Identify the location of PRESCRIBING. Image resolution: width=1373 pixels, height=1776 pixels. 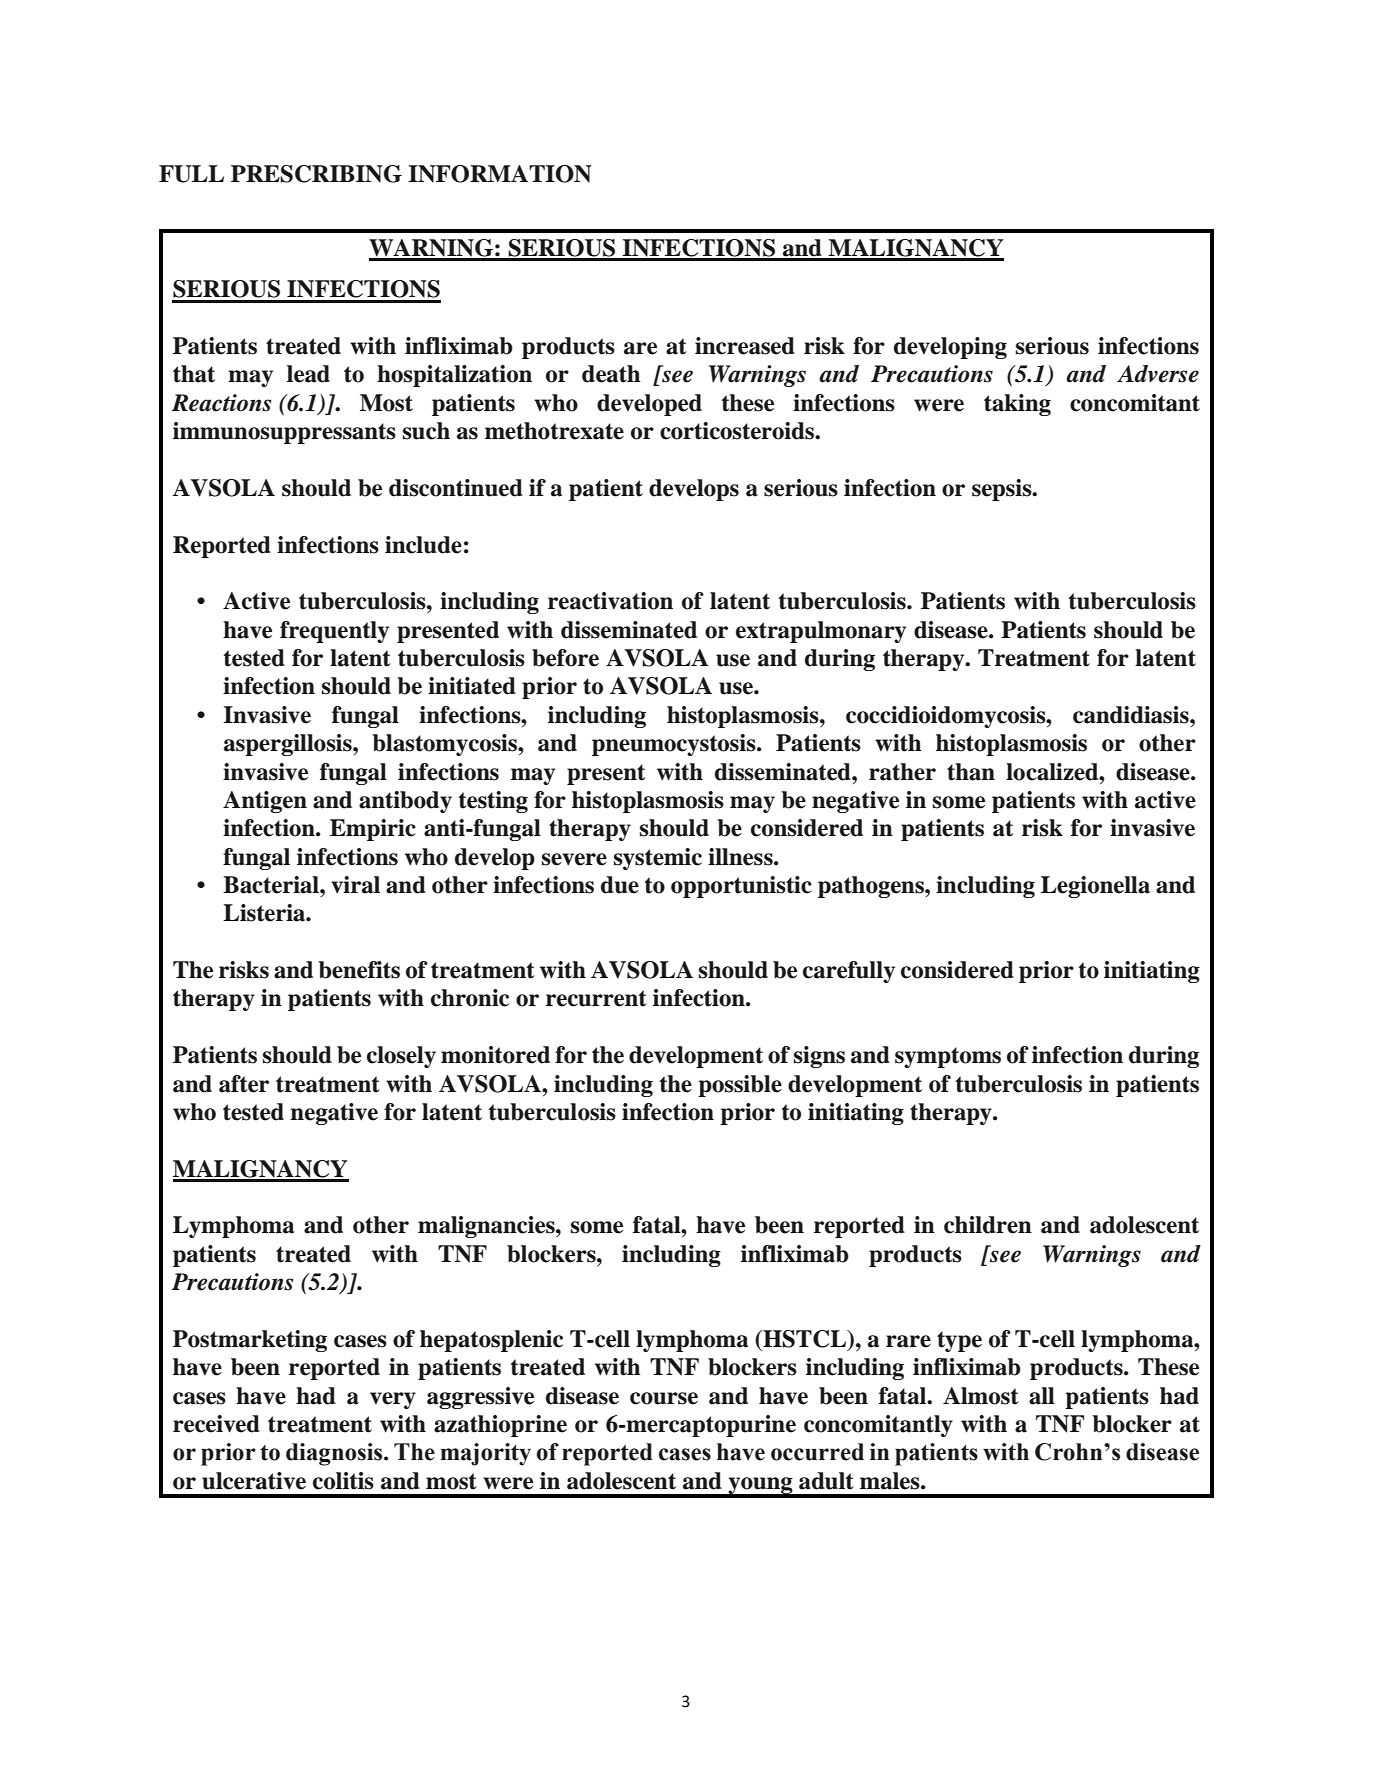
(316, 174).
